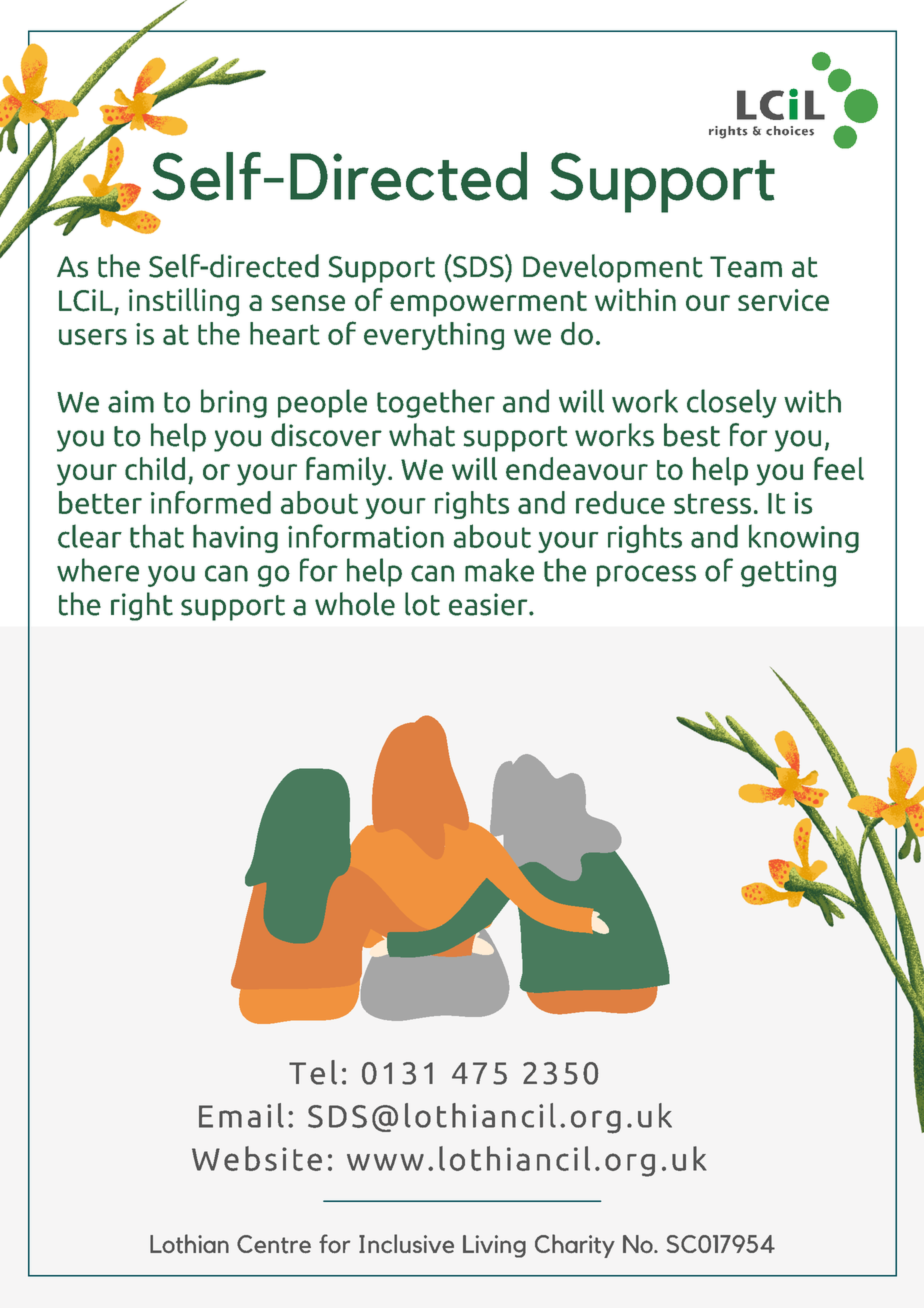 Image resolution: width=924 pixels, height=1308 pixels. What do you see at coordinates (489, 604) in the screenshot?
I see `easier` at bounding box center [489, 604].
